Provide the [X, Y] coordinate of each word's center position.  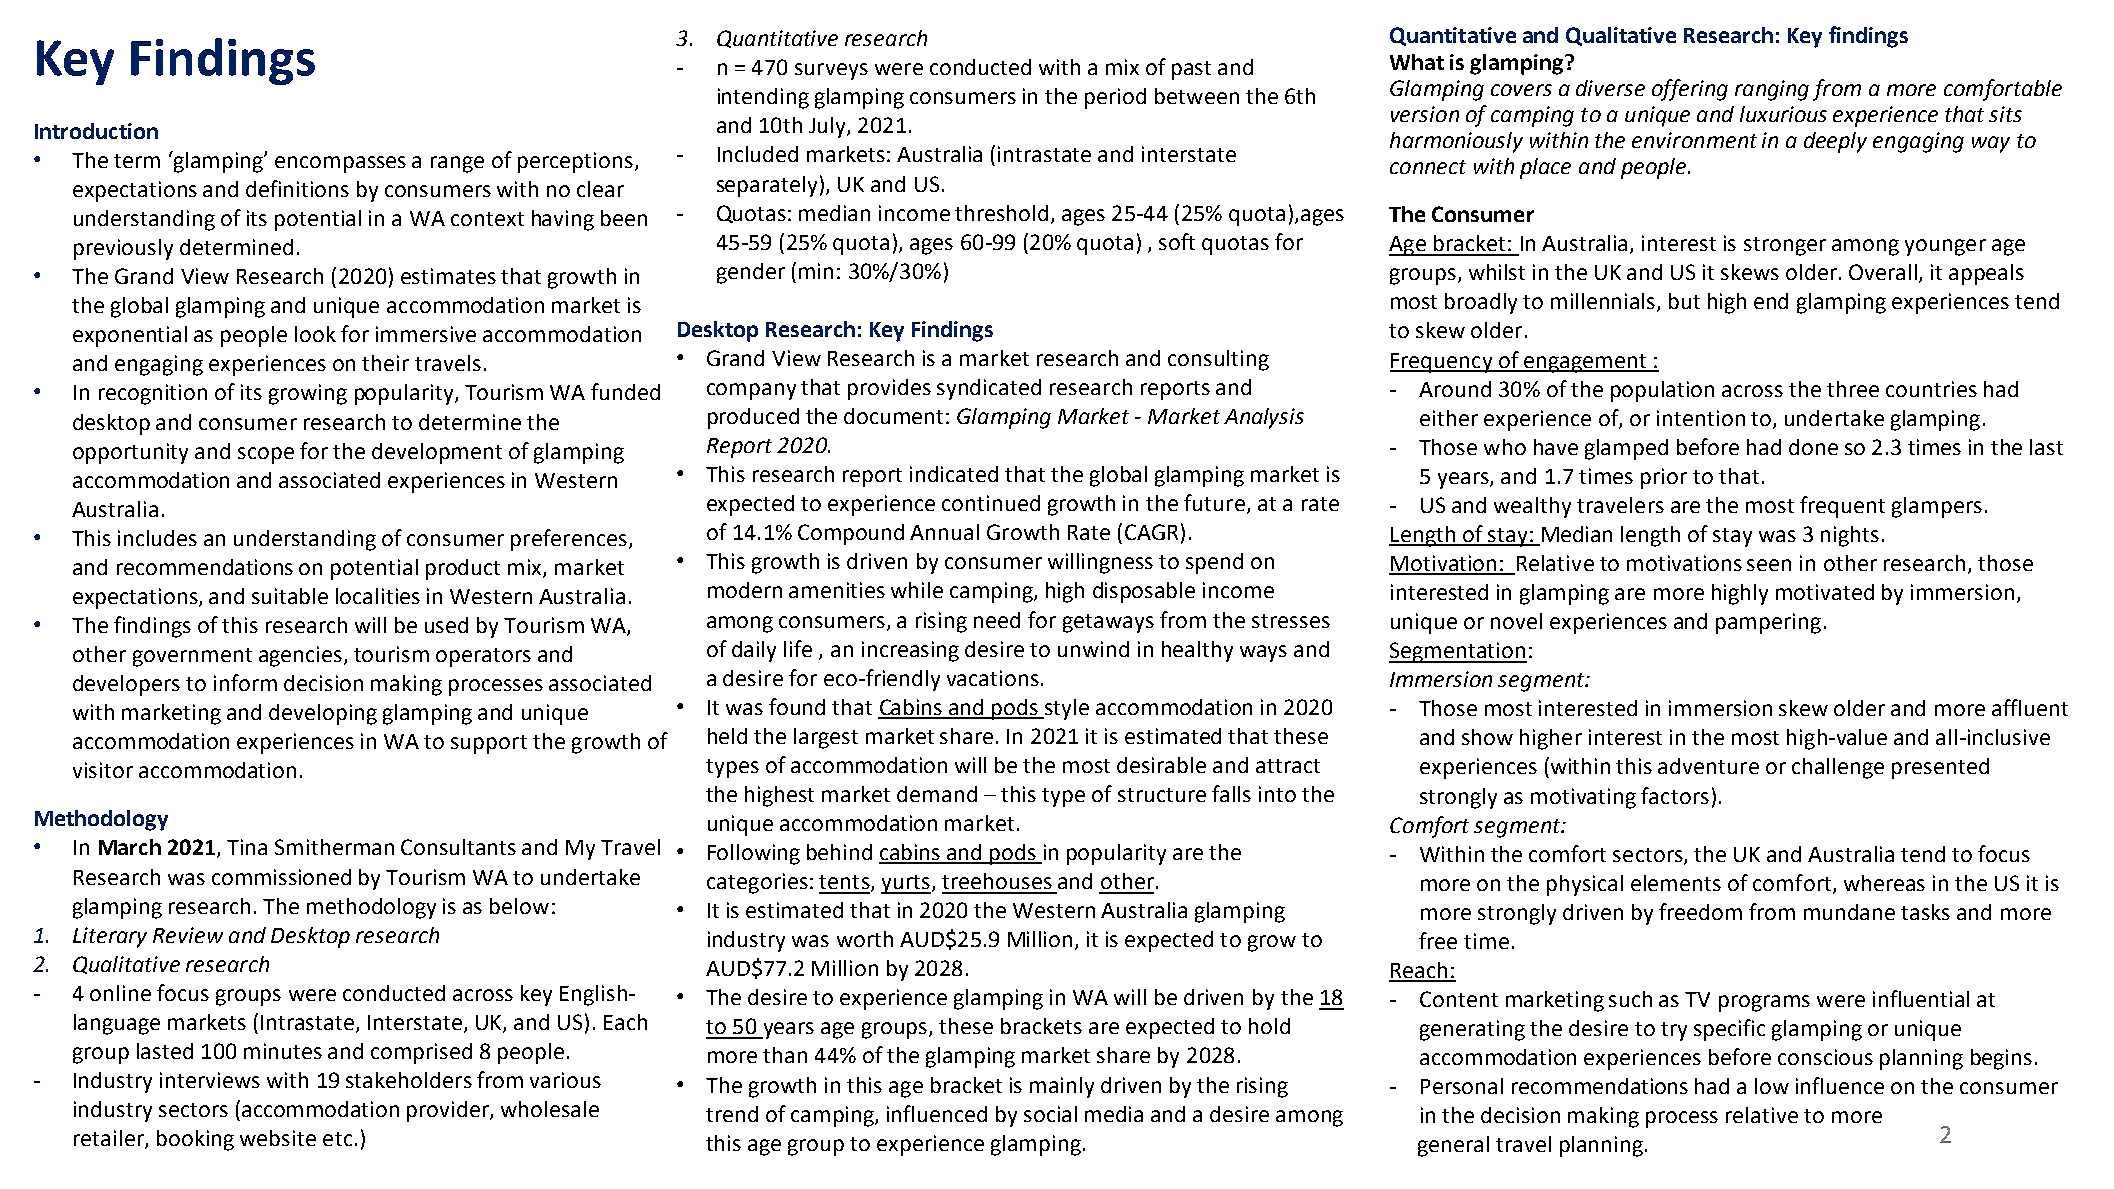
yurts [906, 884]
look [315, 334]
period [1115, 98]
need [997, 620]
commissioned [281, 877]
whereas [1884, 883]
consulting [1218, 360]
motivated [1825, 592]
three [1853, 389]
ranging [1772, 90]
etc [337, 1139]
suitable [290, 596]
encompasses [340, 164]
